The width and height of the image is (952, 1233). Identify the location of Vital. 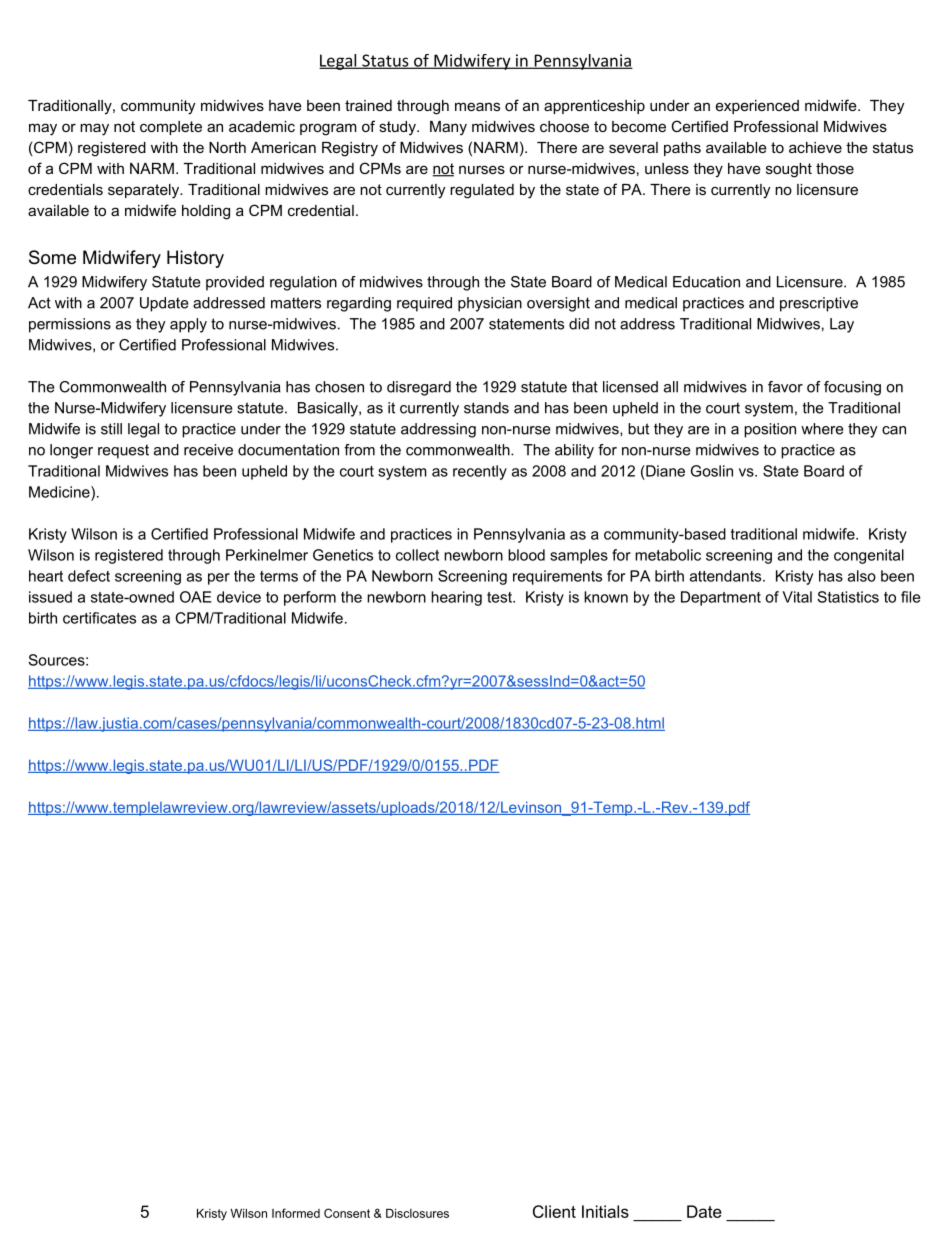
(797, 597).
